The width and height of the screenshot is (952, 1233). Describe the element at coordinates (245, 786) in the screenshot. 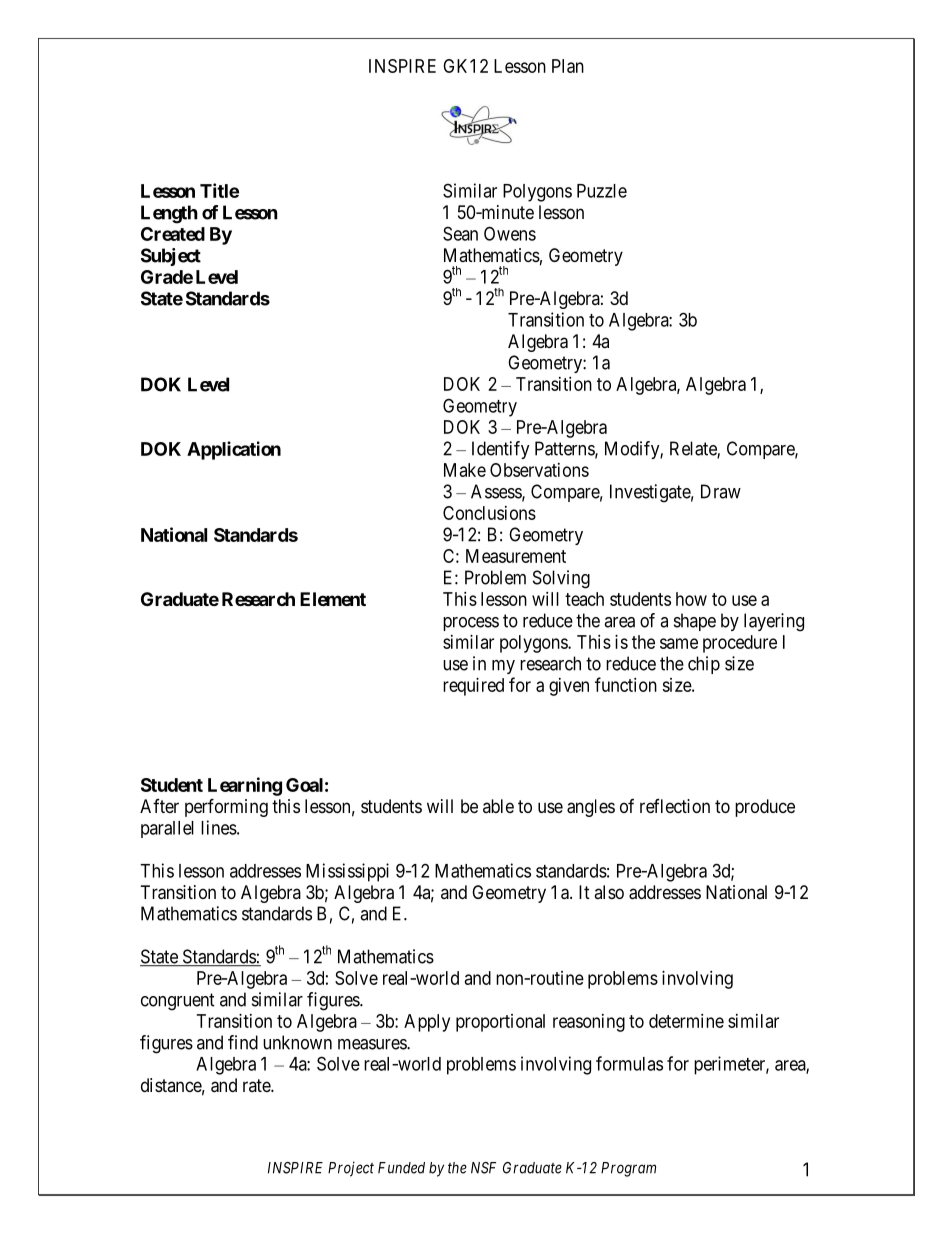

I see `Learning` at that location.
